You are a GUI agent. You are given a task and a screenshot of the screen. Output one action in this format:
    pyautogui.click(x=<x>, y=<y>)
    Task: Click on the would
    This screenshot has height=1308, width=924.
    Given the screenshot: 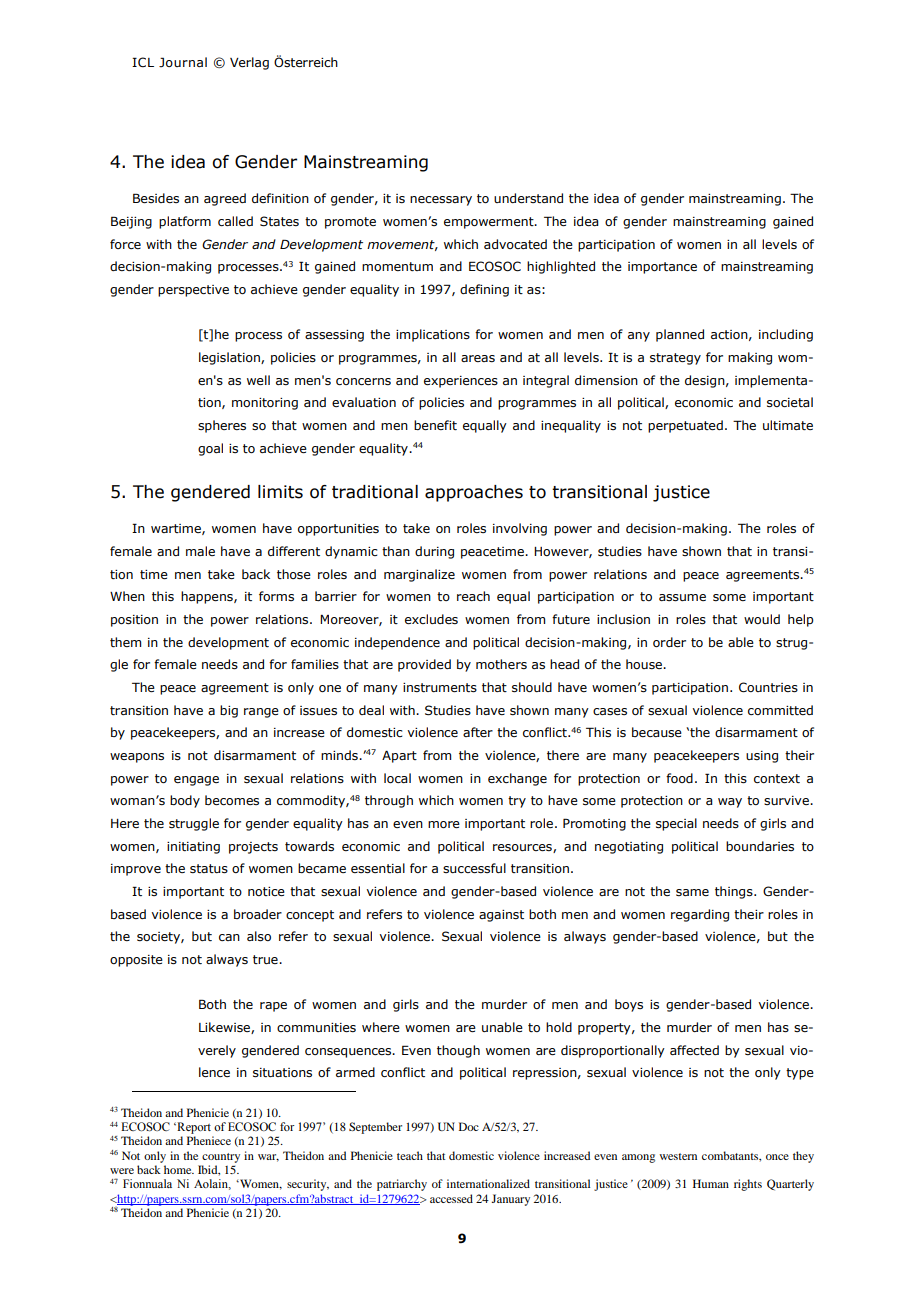 What is the action you would take?
    pyautogui.click(x=762, y=619)
